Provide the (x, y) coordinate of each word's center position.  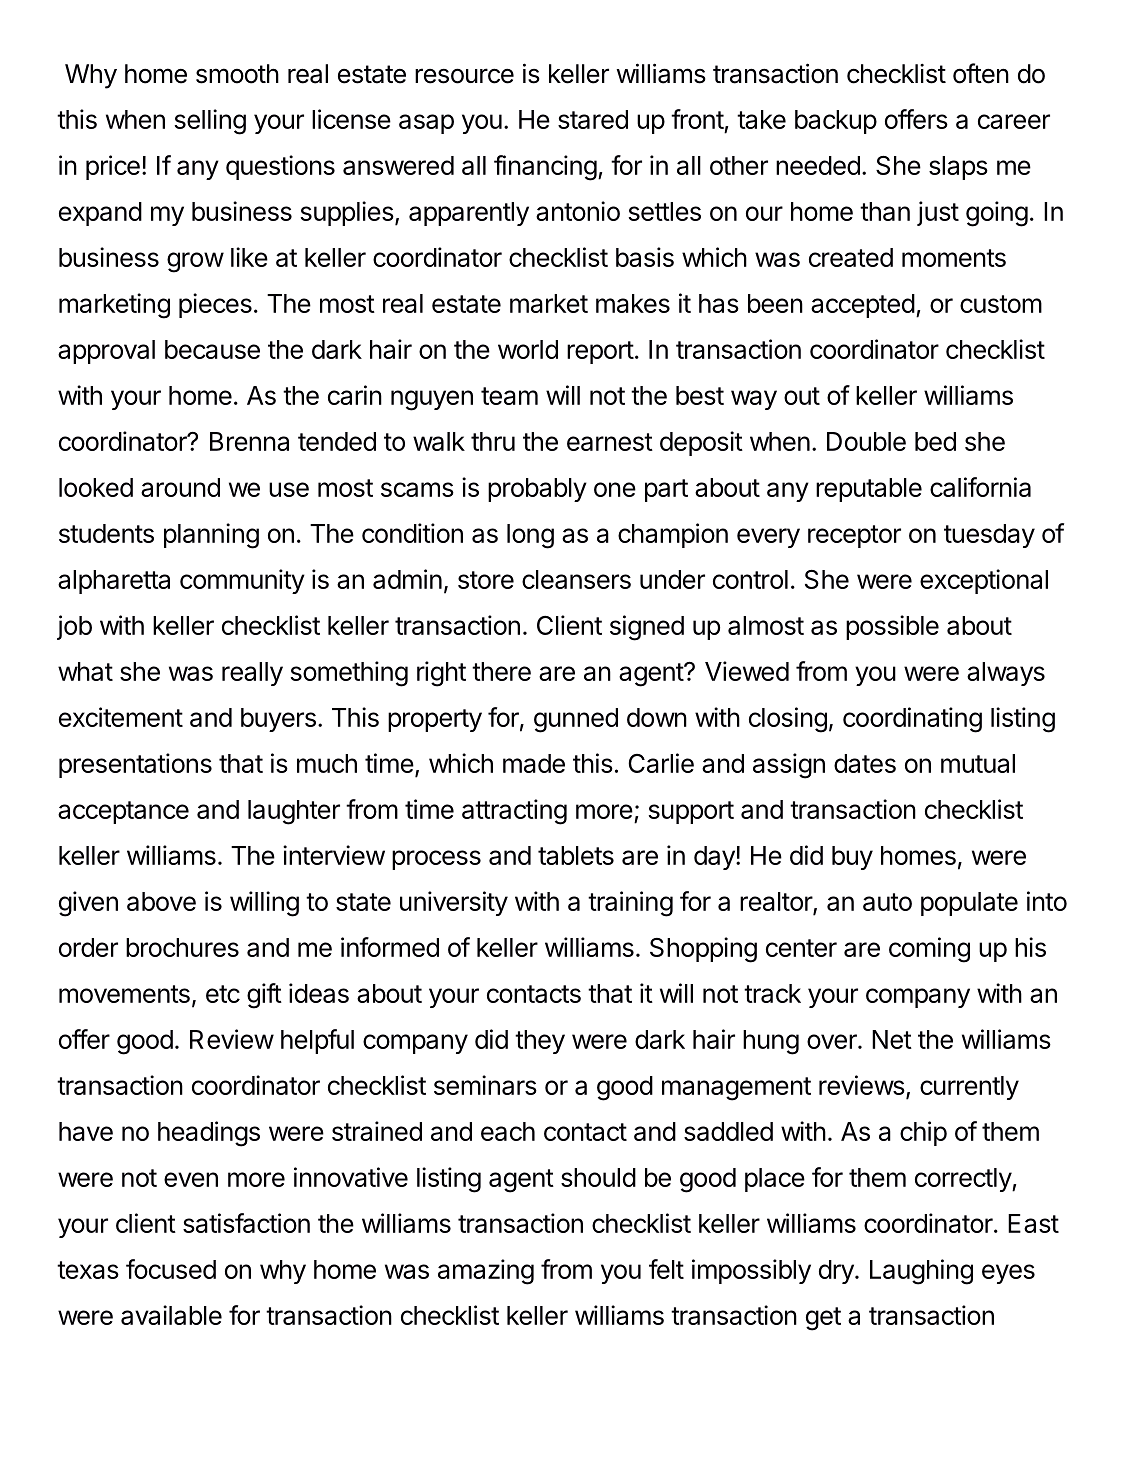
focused (171, 1269)
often (981, 73)
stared (593, 119)
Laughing (921, 1272)
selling (210, 122)
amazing (486, 1272)
